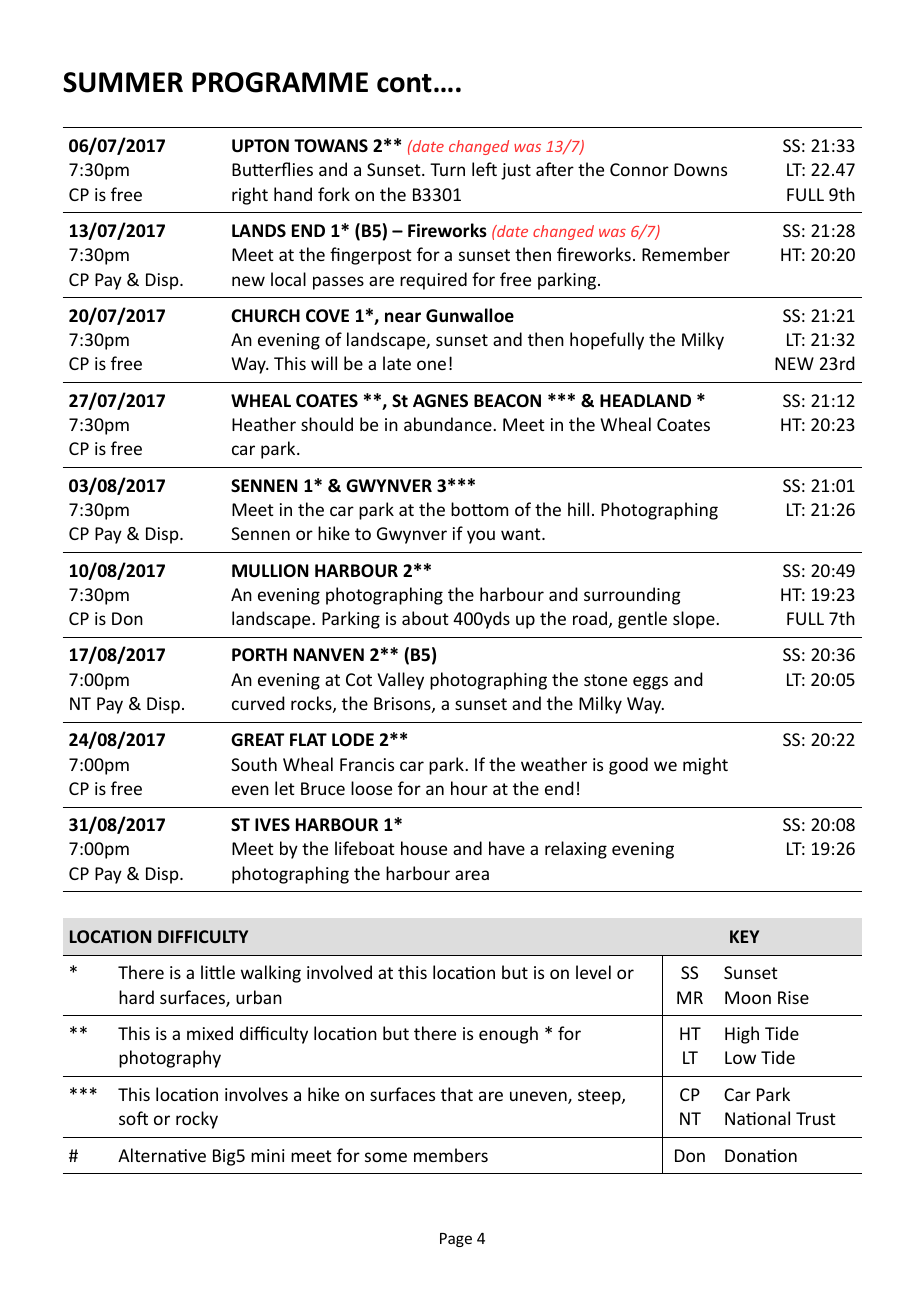 The width and height of the document is (924, 1311). Describe the element at coordinates (700, 169) in the document. I see `Downs` at that location.
